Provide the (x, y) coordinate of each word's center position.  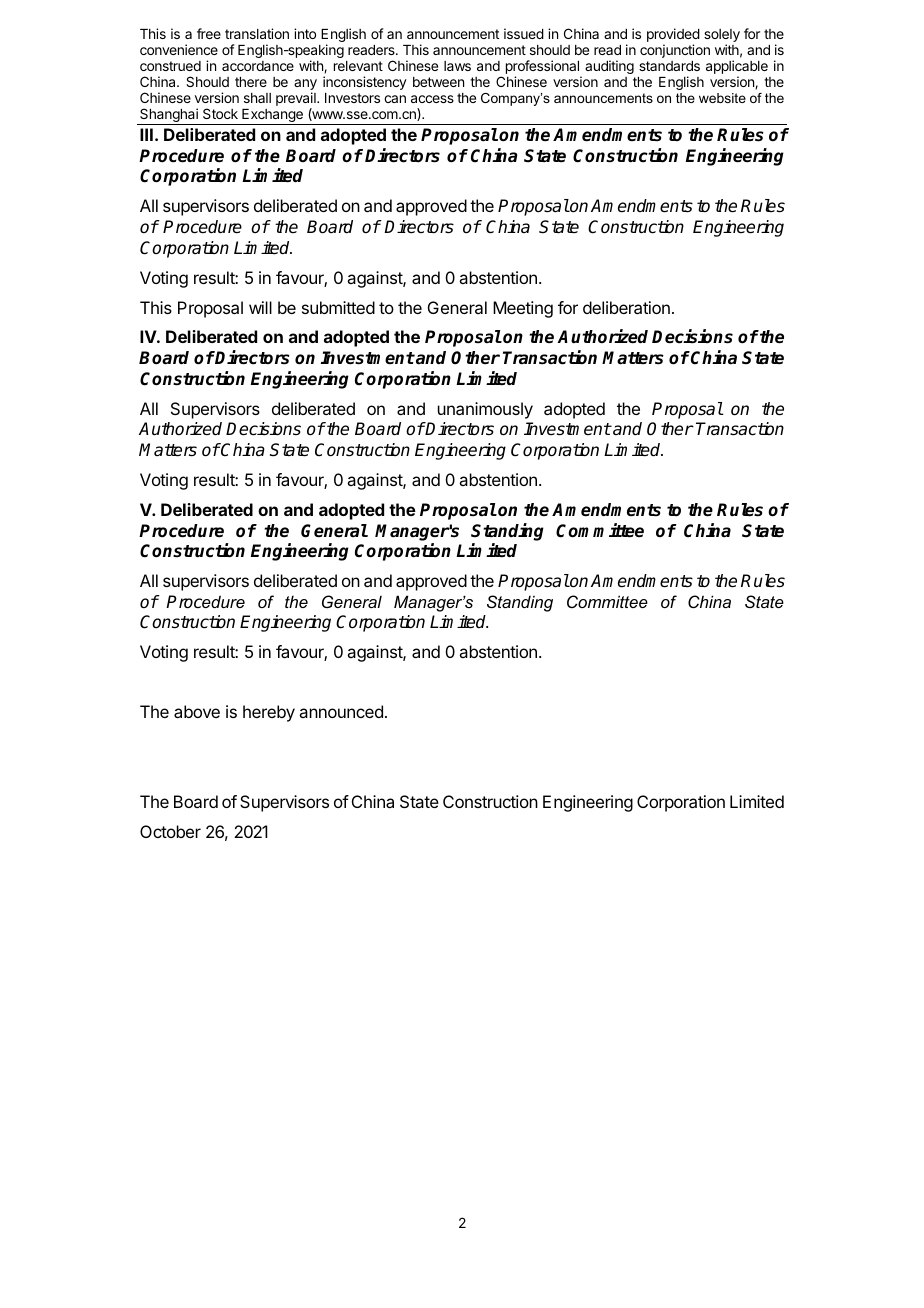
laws (457, 66)
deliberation (626, 307)
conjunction (675, 51)
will (260, 307)
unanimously (485, 410)
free (209, 33)
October (170, 831)
